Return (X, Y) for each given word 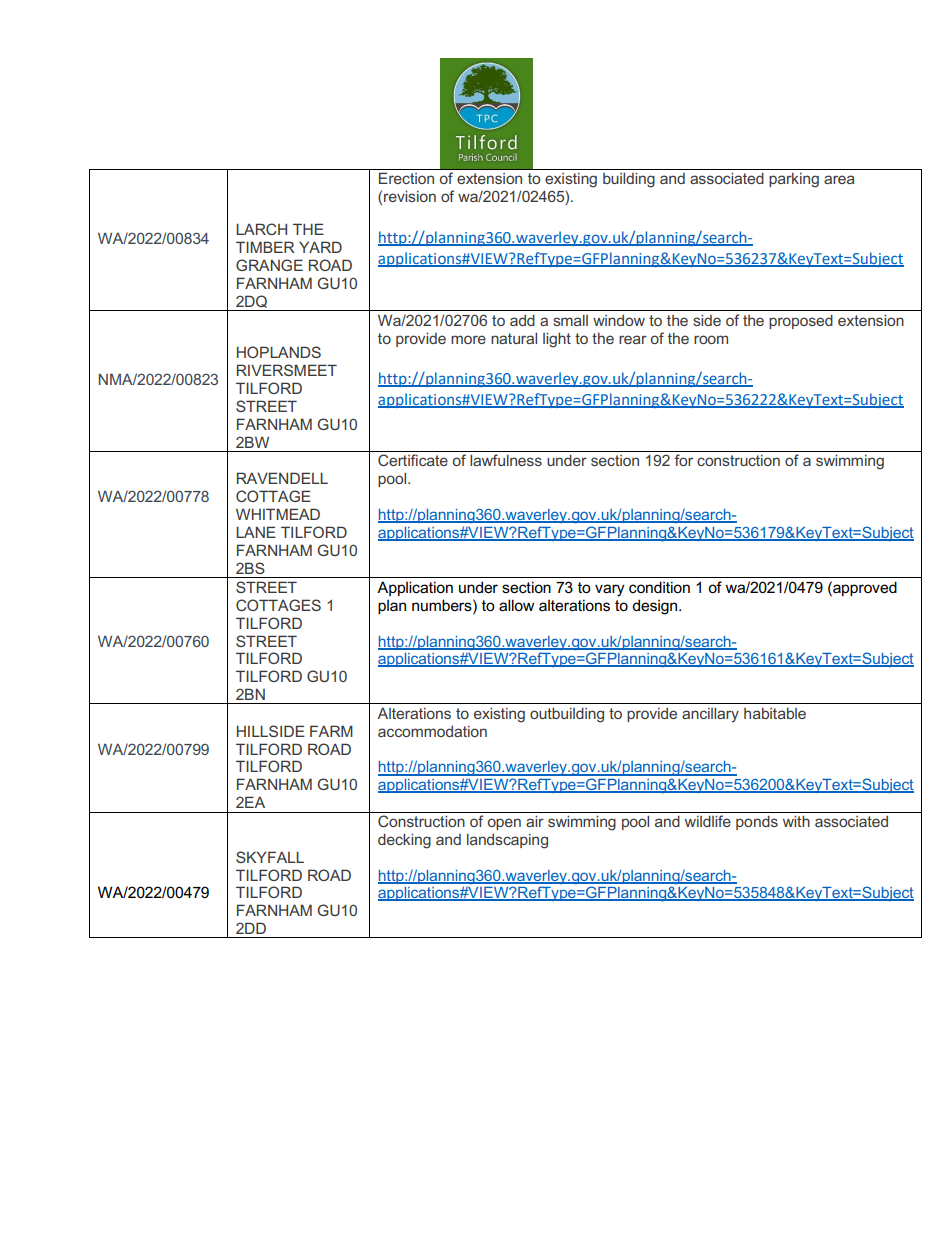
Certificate (413, 460)
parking (794, 180)
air (535, 821)
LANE (256, 532)
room (711, 339)
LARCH (261, 229)
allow (516, 605)
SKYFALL (270, 857)
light (557, 340)
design (656, 607)
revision (410, 196)
